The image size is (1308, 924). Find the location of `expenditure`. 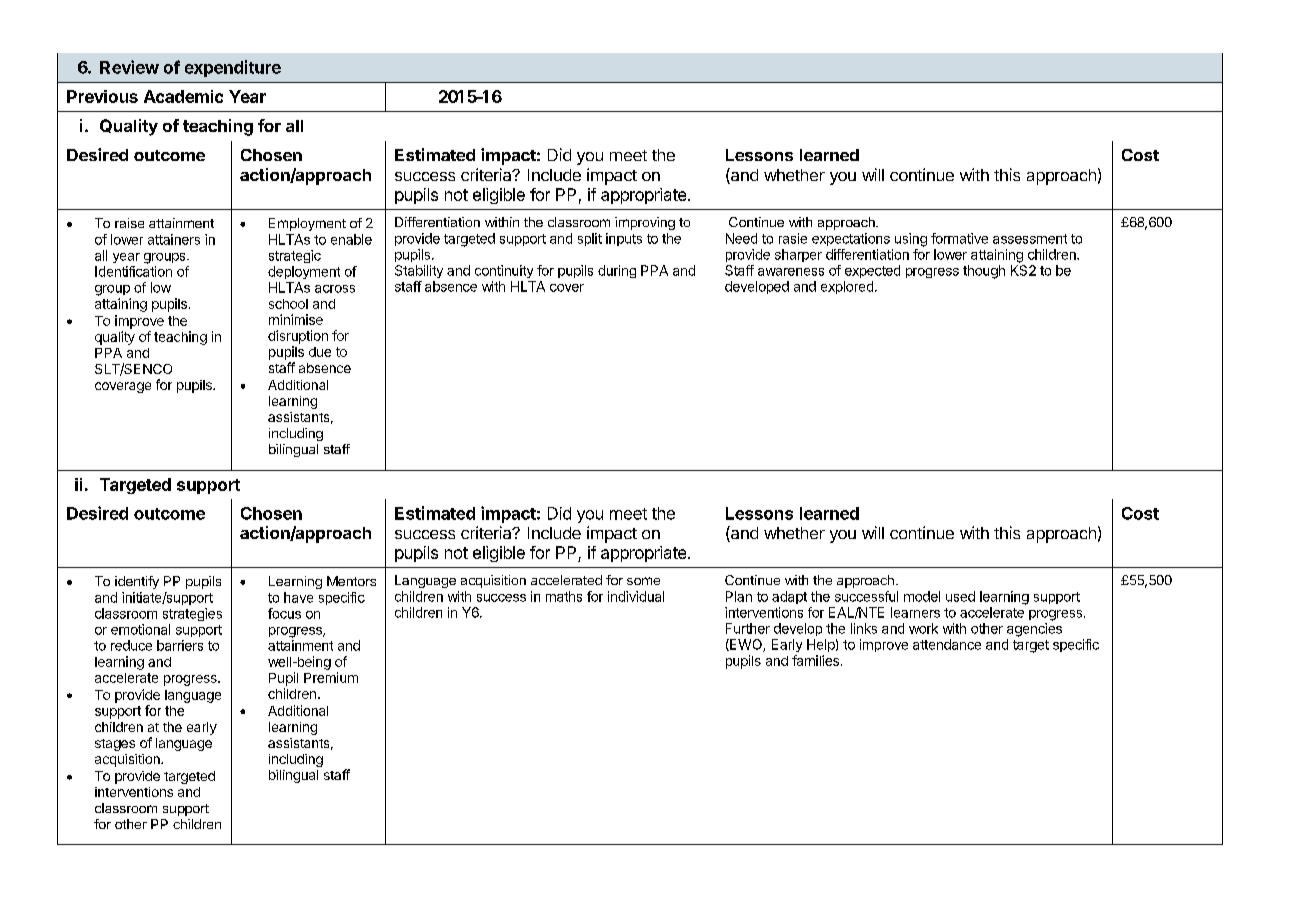

expenditure is located at coordinates (233, 68).
